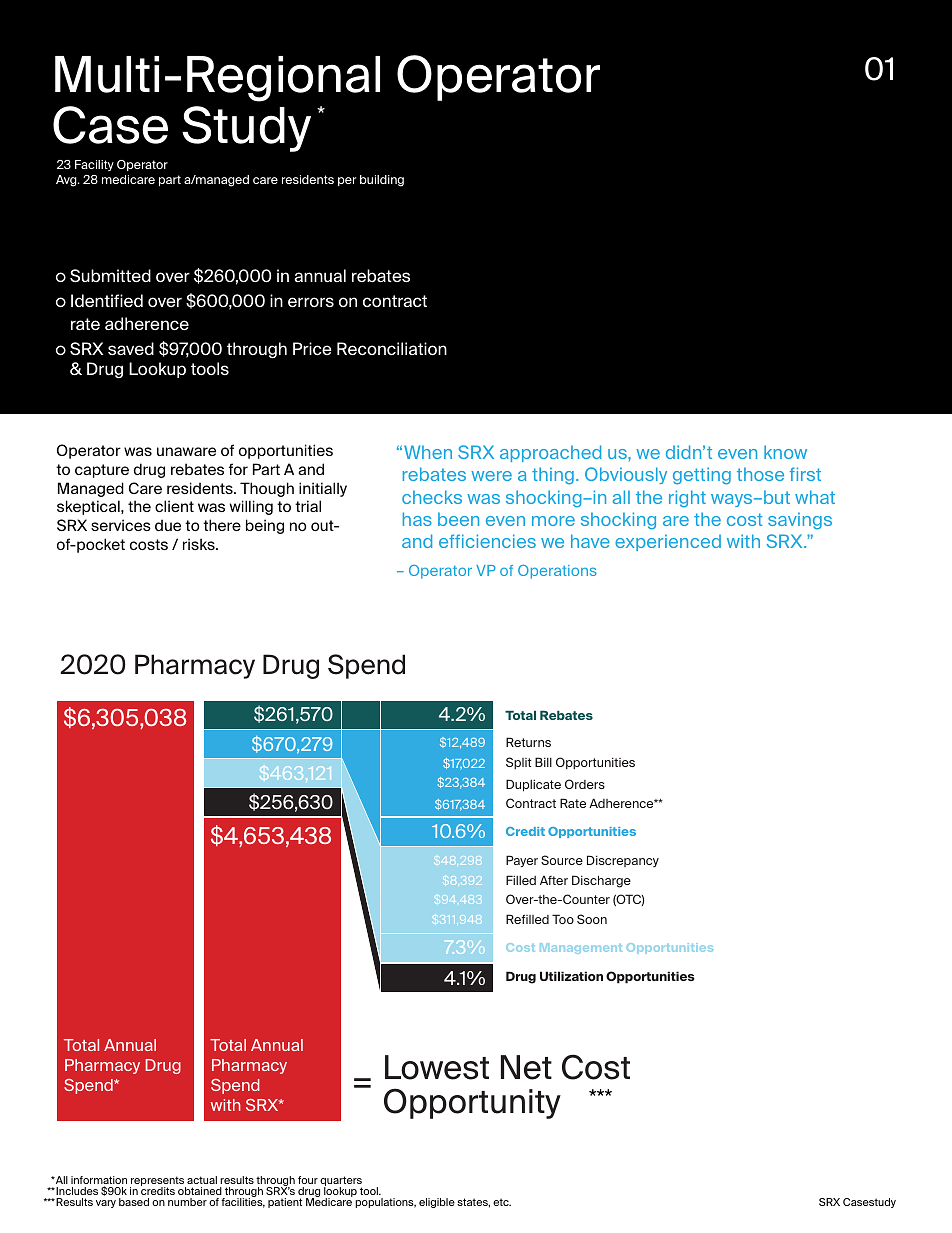  Describe the element at coordinates (382, 181) in the image. I see `building` at that location.
